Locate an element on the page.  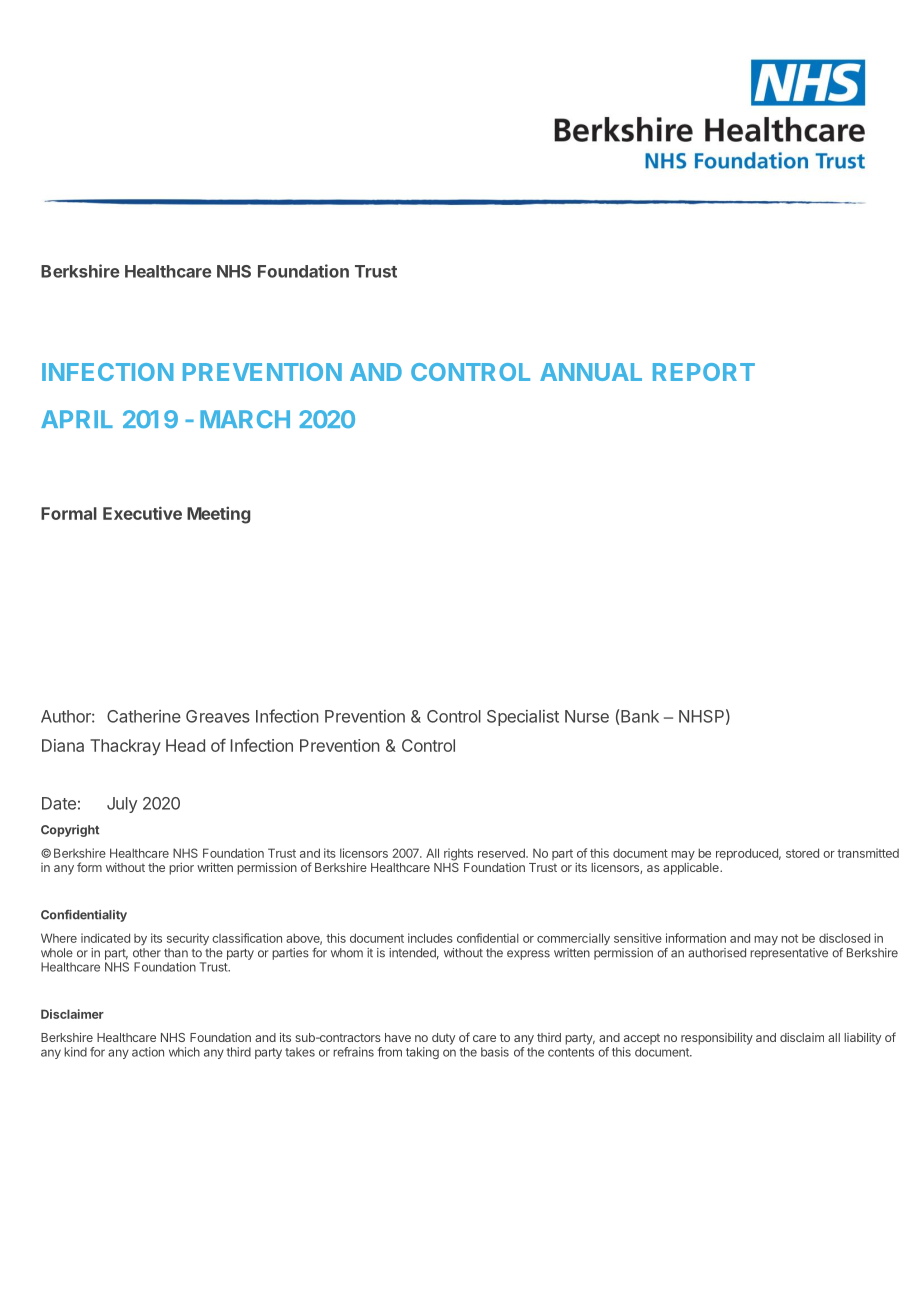
July is located at coordinates (122, 805).
